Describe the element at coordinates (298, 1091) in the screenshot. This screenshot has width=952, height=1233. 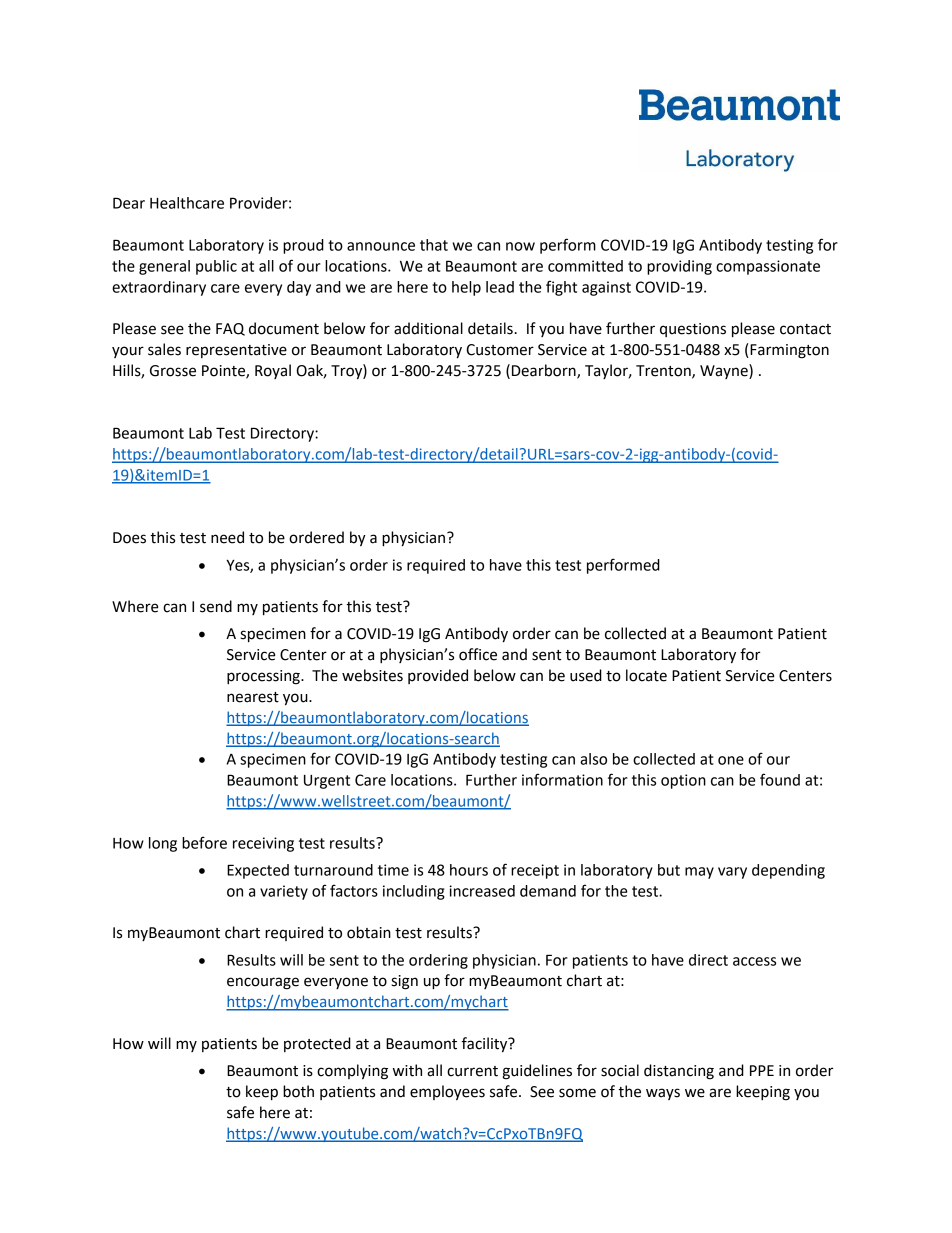
I see `both` at that location.
